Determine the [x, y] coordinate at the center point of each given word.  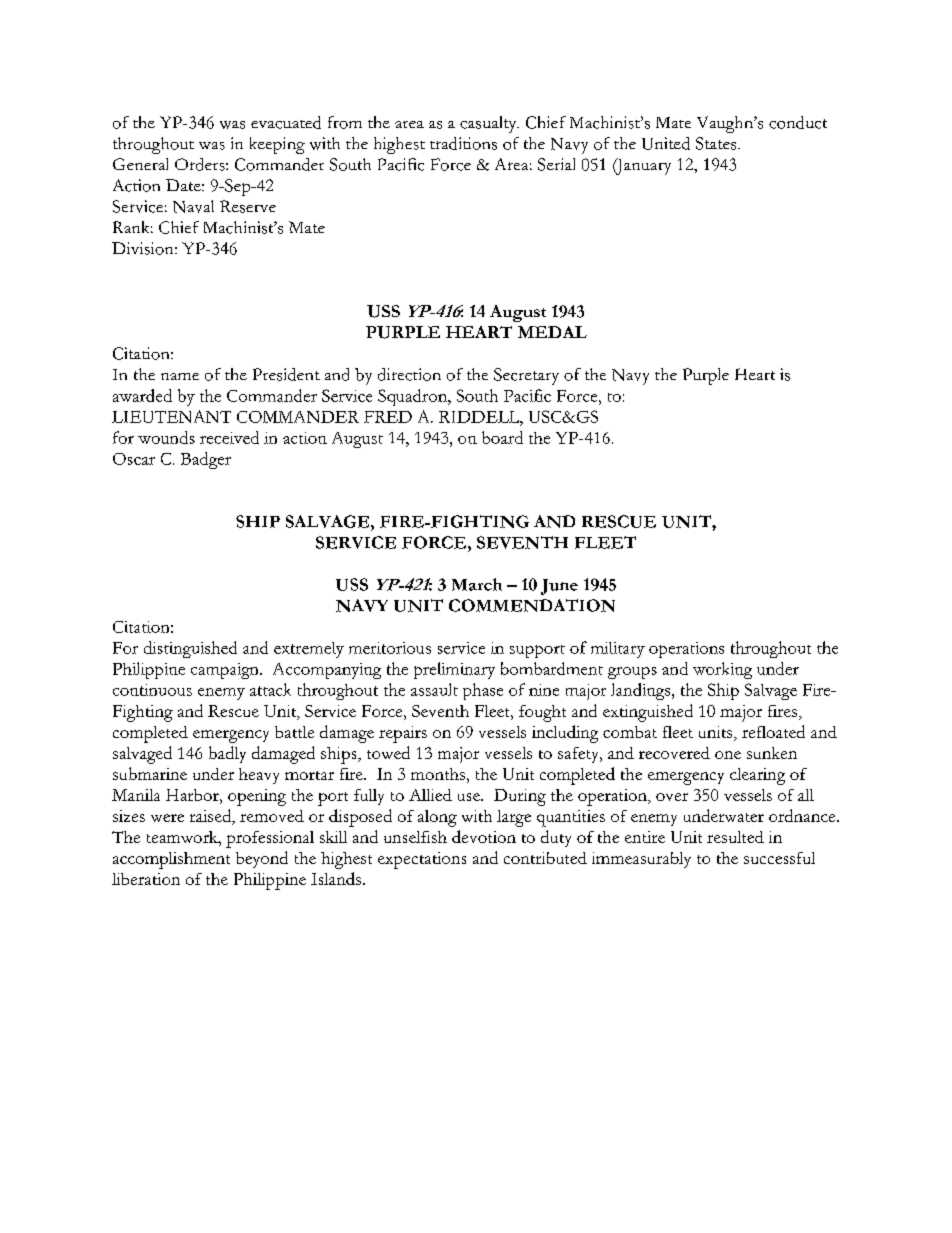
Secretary [526, 376]
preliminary [454, 670]
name [180, 376]
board [502, 437]
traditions [463, 143]
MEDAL [552, 332]
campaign [226, 671]
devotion [484, 836]
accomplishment [171, 860]
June [559, 587]
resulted [735, 837]
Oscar [134, 459]
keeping [277, 145]
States [717, 143]
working [722, 670]
